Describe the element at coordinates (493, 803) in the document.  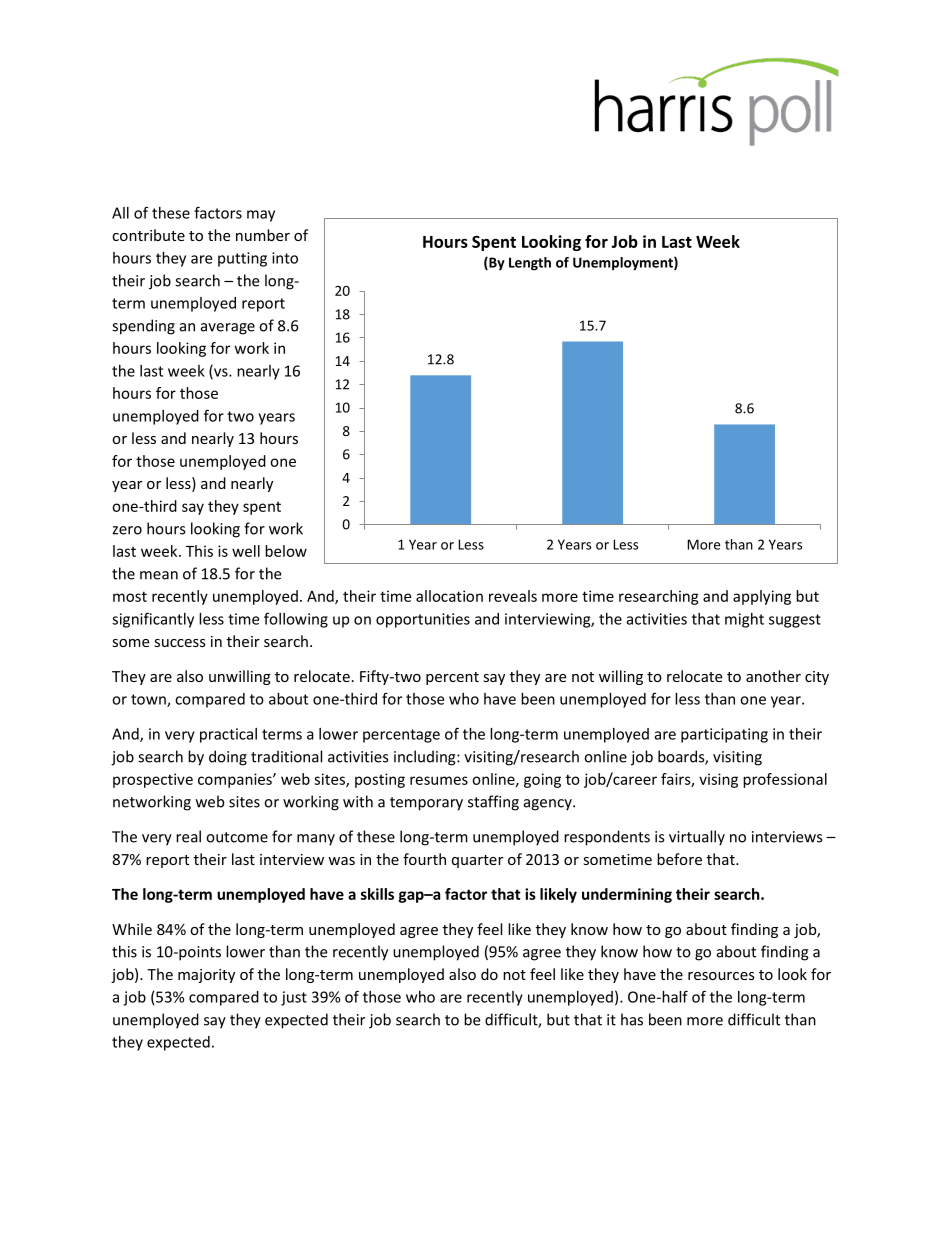
I see `staffing` at that location.
